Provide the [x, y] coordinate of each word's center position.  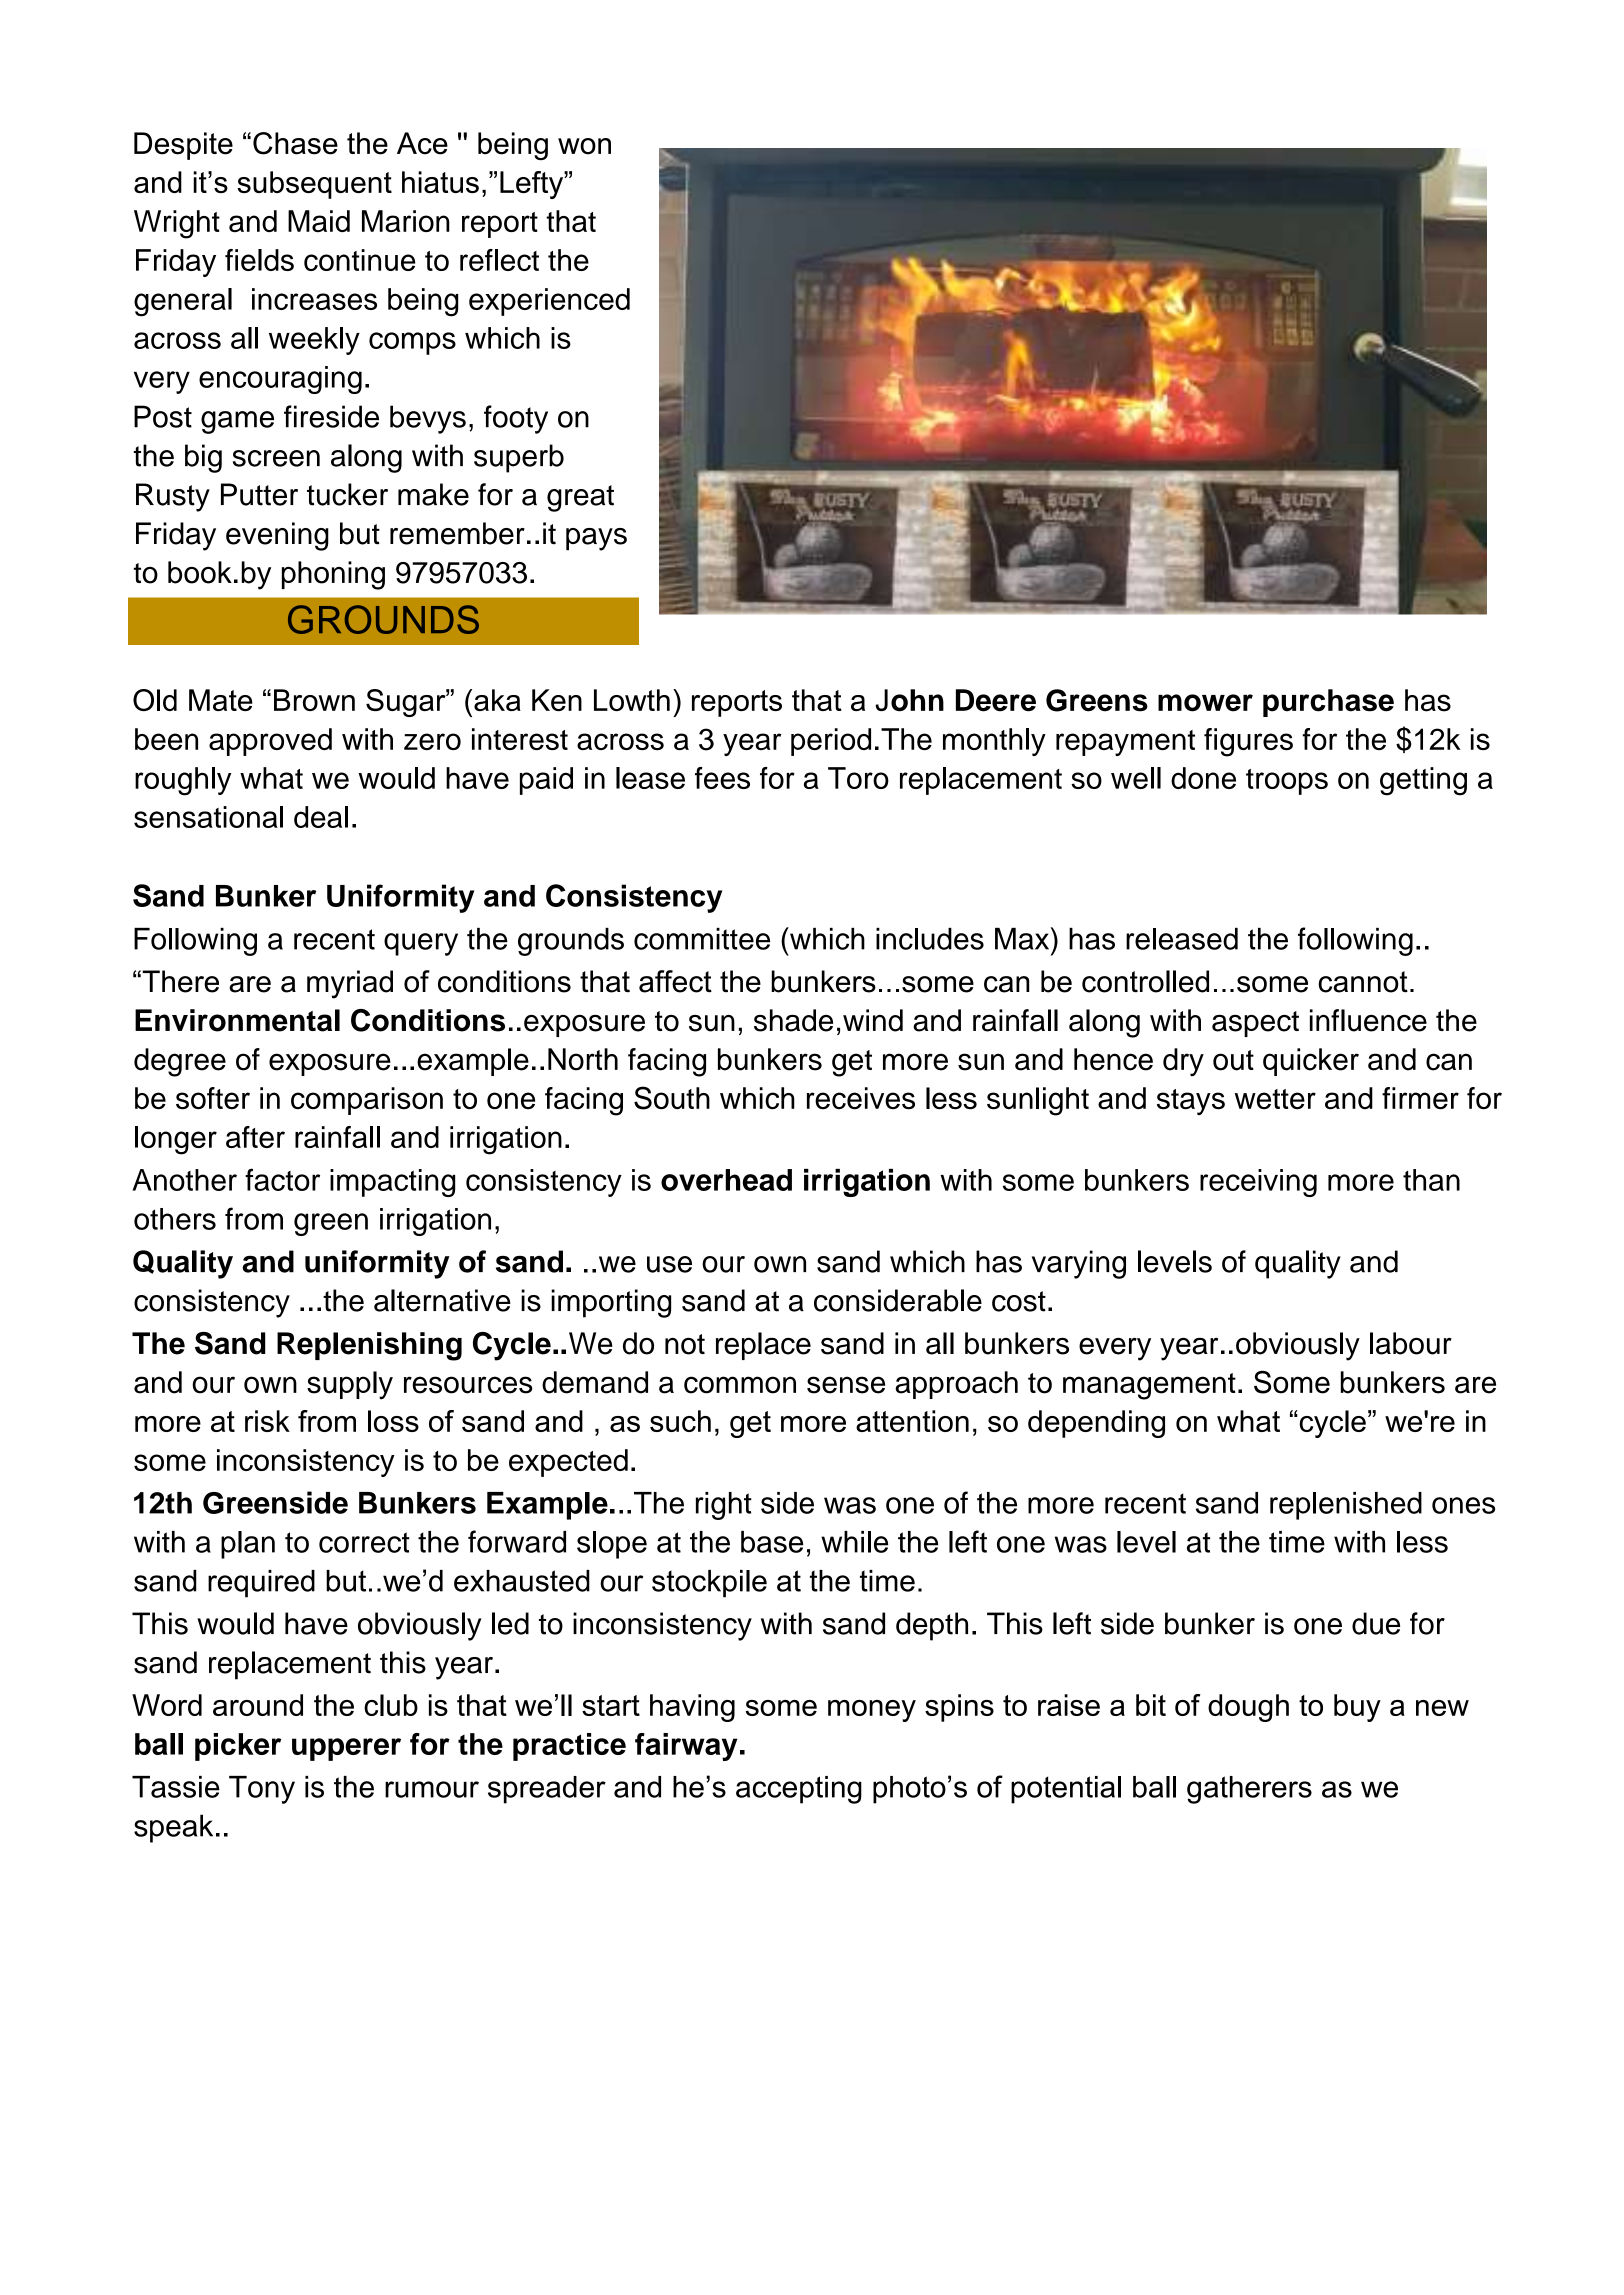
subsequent [314, 185]
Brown [314, 700]
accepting [799, 1790]
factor [282, 1179]
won [584, 146]
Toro [858, 778]
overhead [726, 1180]
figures [1248, 742]
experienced [549, 302]
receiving [1258, 1183]
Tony [262, 1790]
